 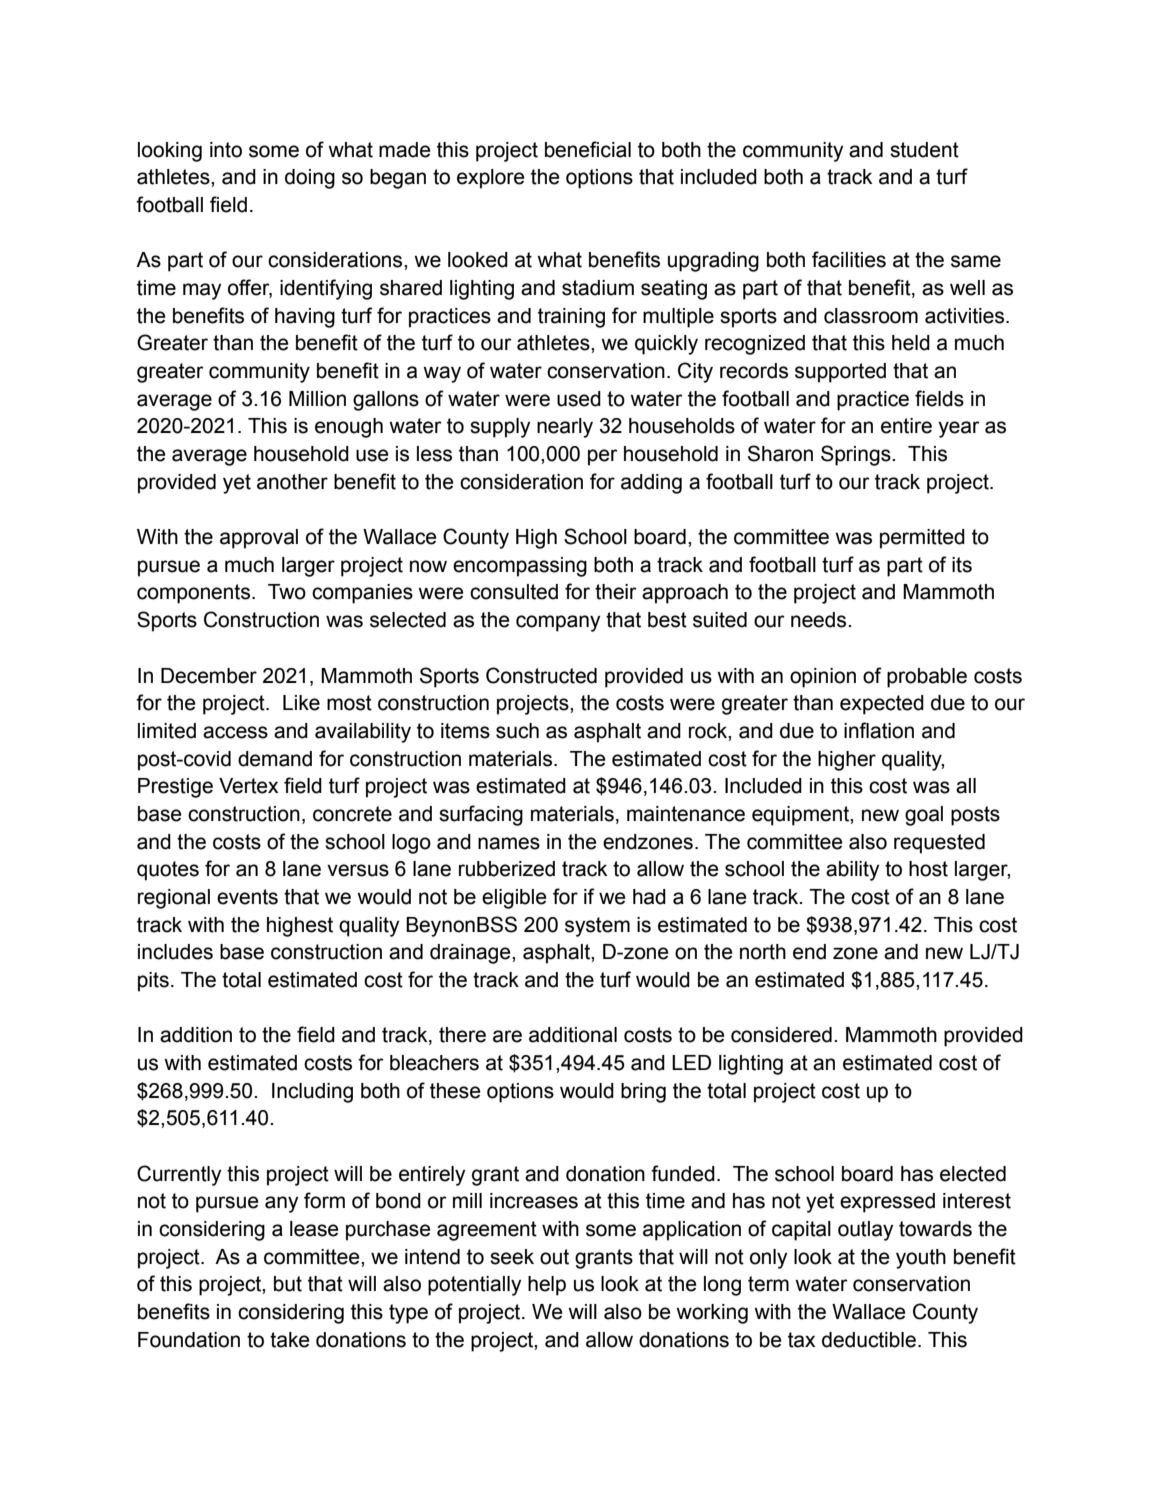 I want to click on student, so click(x=924, y=150).
